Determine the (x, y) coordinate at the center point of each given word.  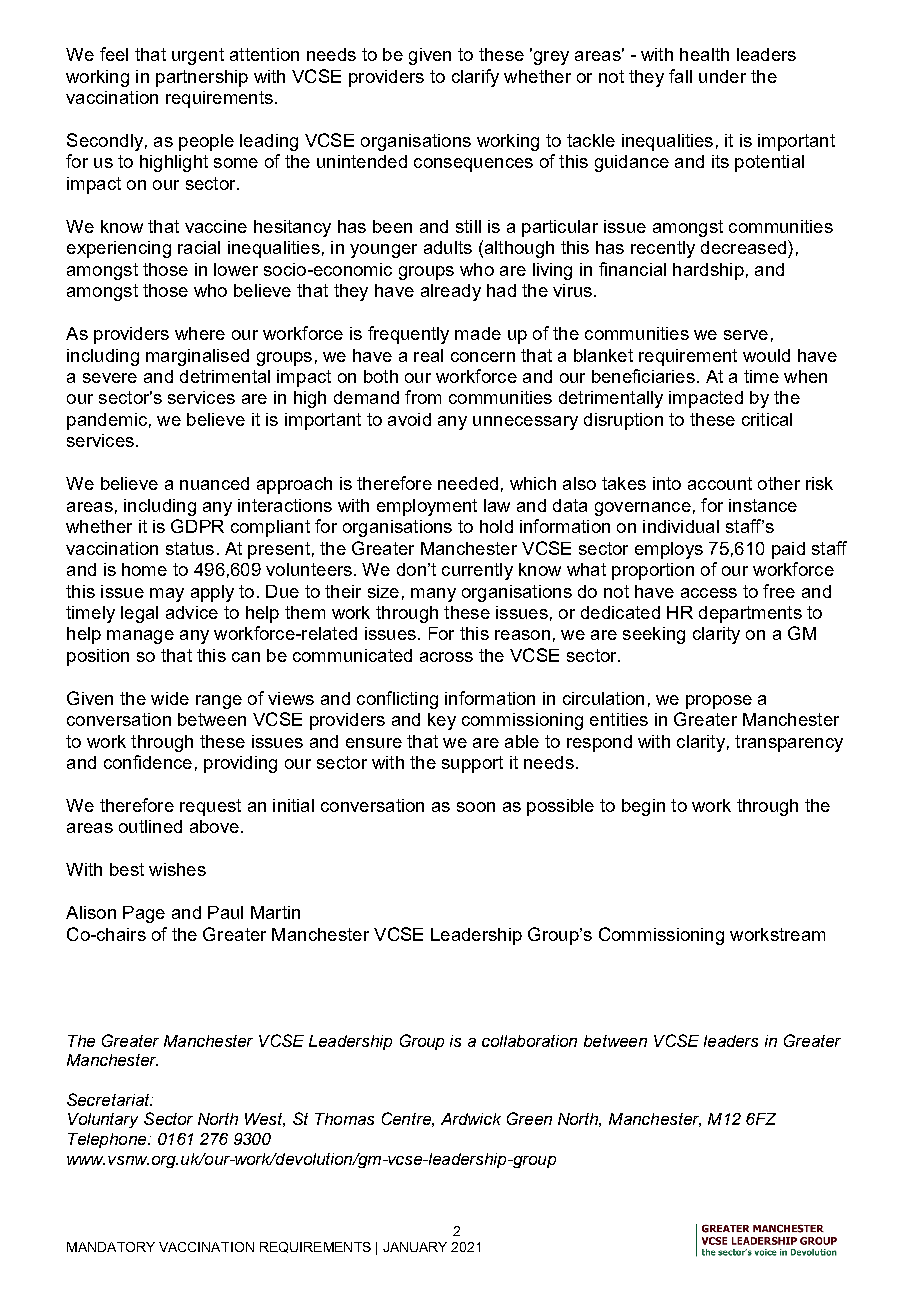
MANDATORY (111, 1247)
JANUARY (415, 1247)
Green (529, 1118)
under (722, 76)
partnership (202, 78)
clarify (475, 78)
